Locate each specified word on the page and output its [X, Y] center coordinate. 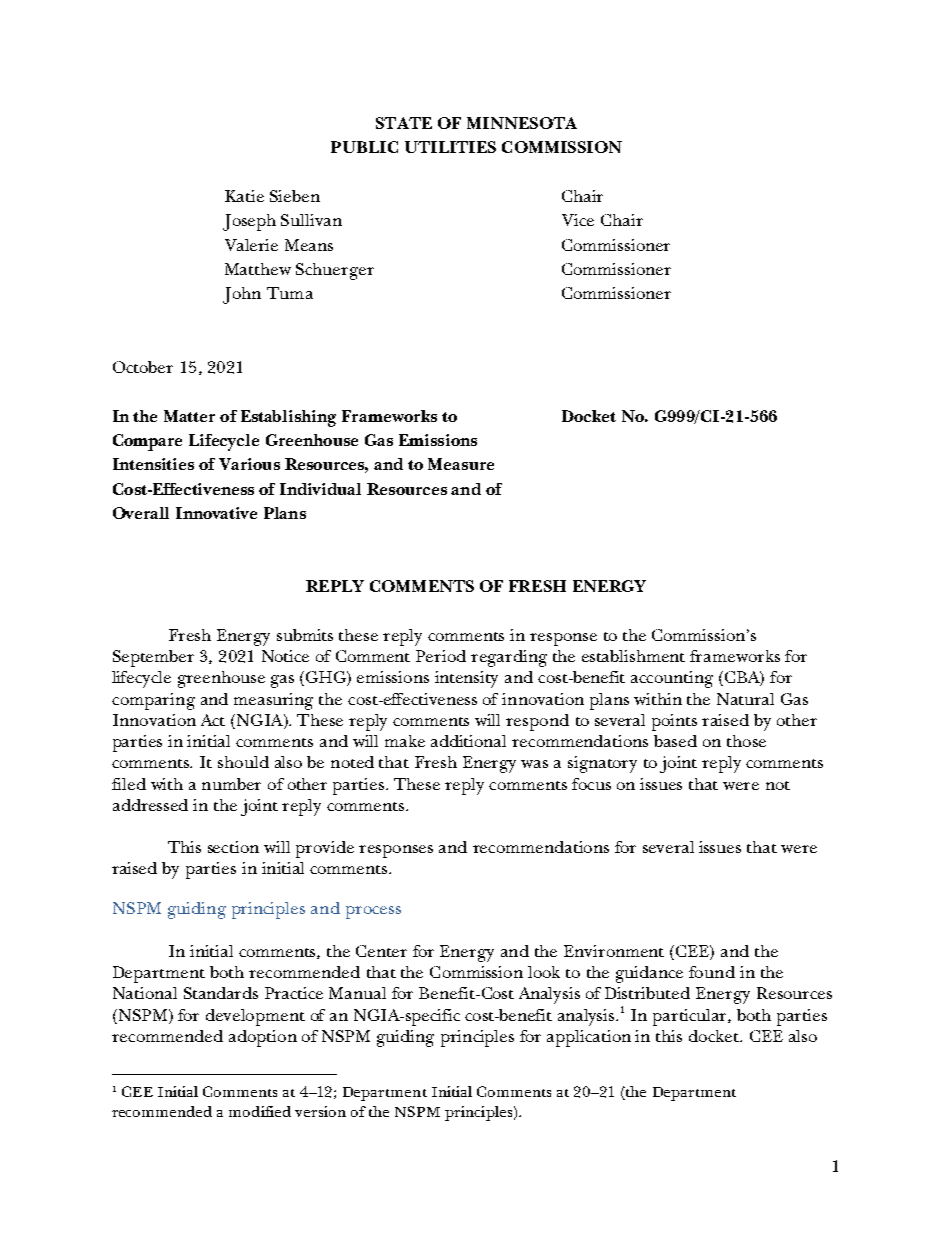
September [153, 658]
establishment [633, 656]
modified [260, 1111]
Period [441, 656]
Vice [578, 220]
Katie [244, 196]
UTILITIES [450, 147]
